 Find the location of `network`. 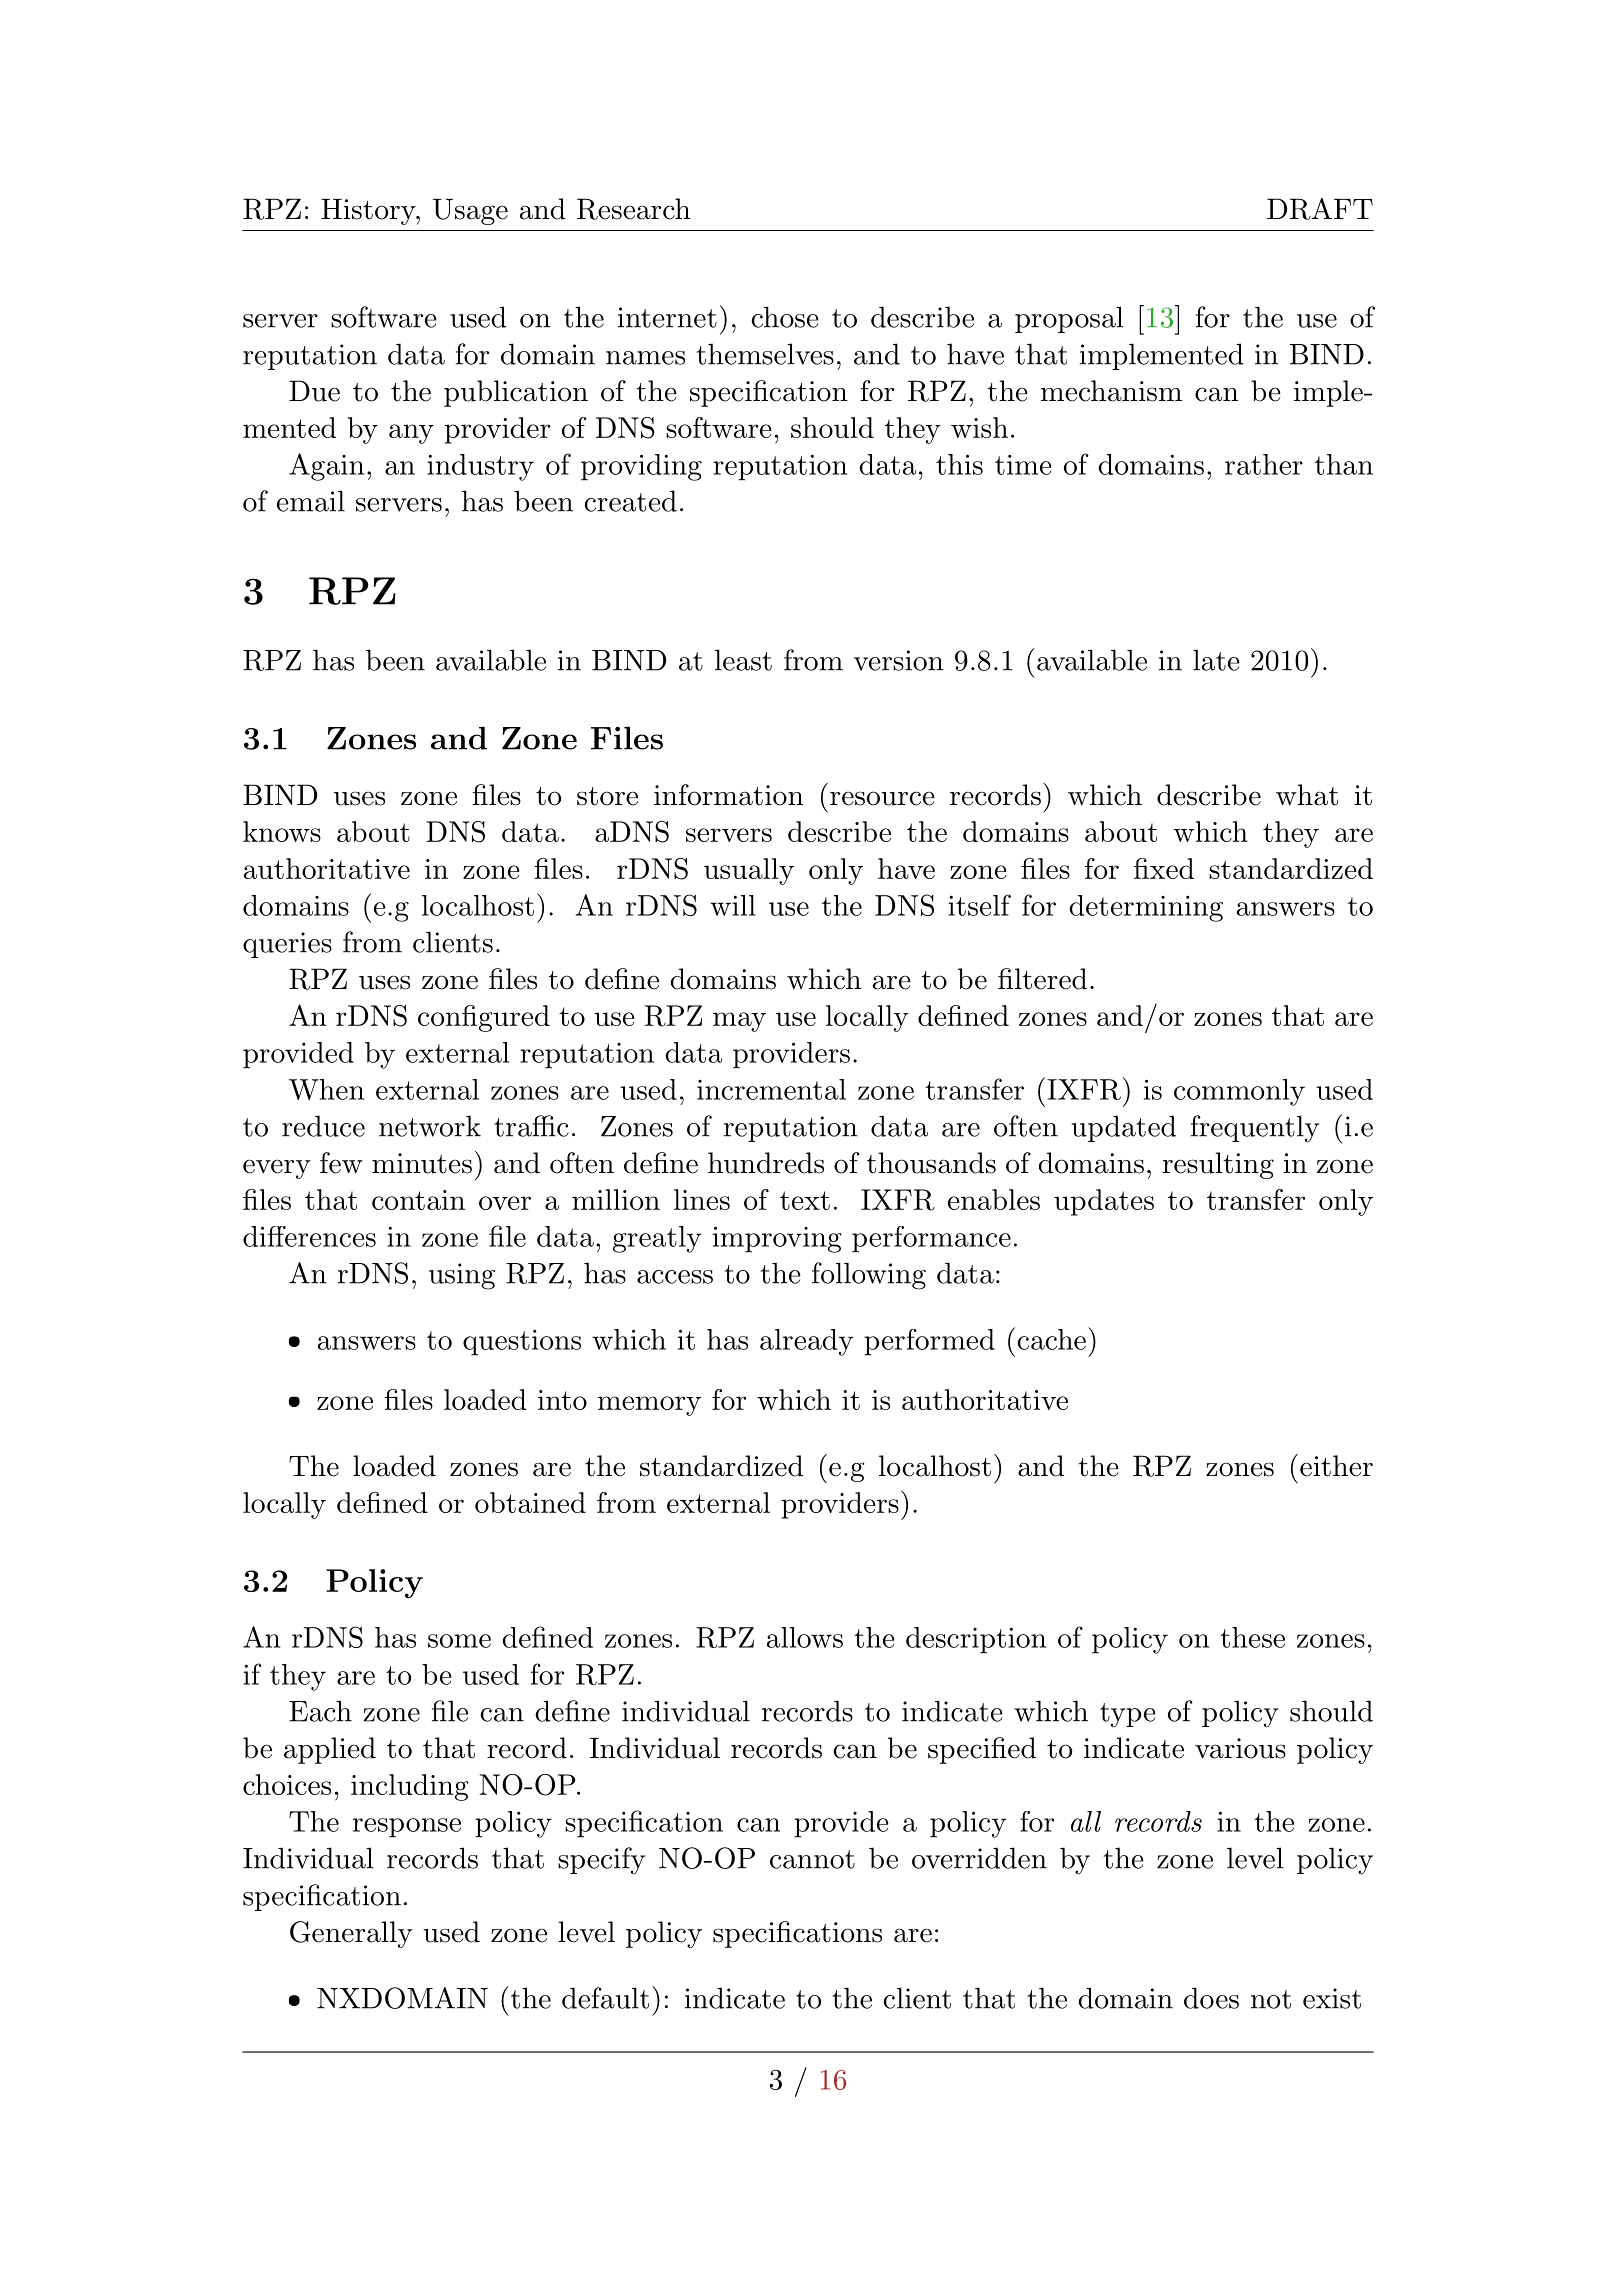

network is located at coordinates (430, 1126).
